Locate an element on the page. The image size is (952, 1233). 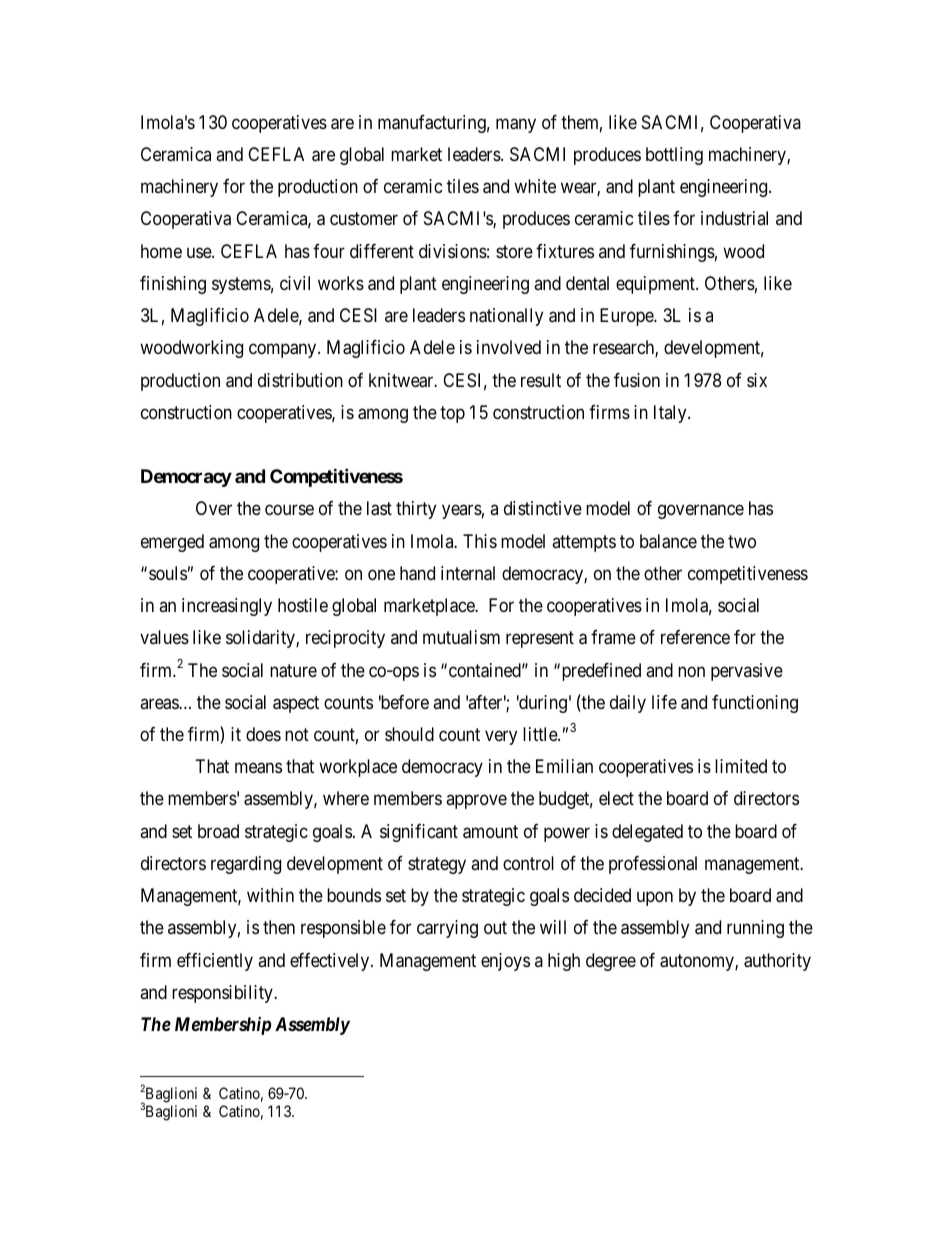
many is located at coordinates (516, 125).
